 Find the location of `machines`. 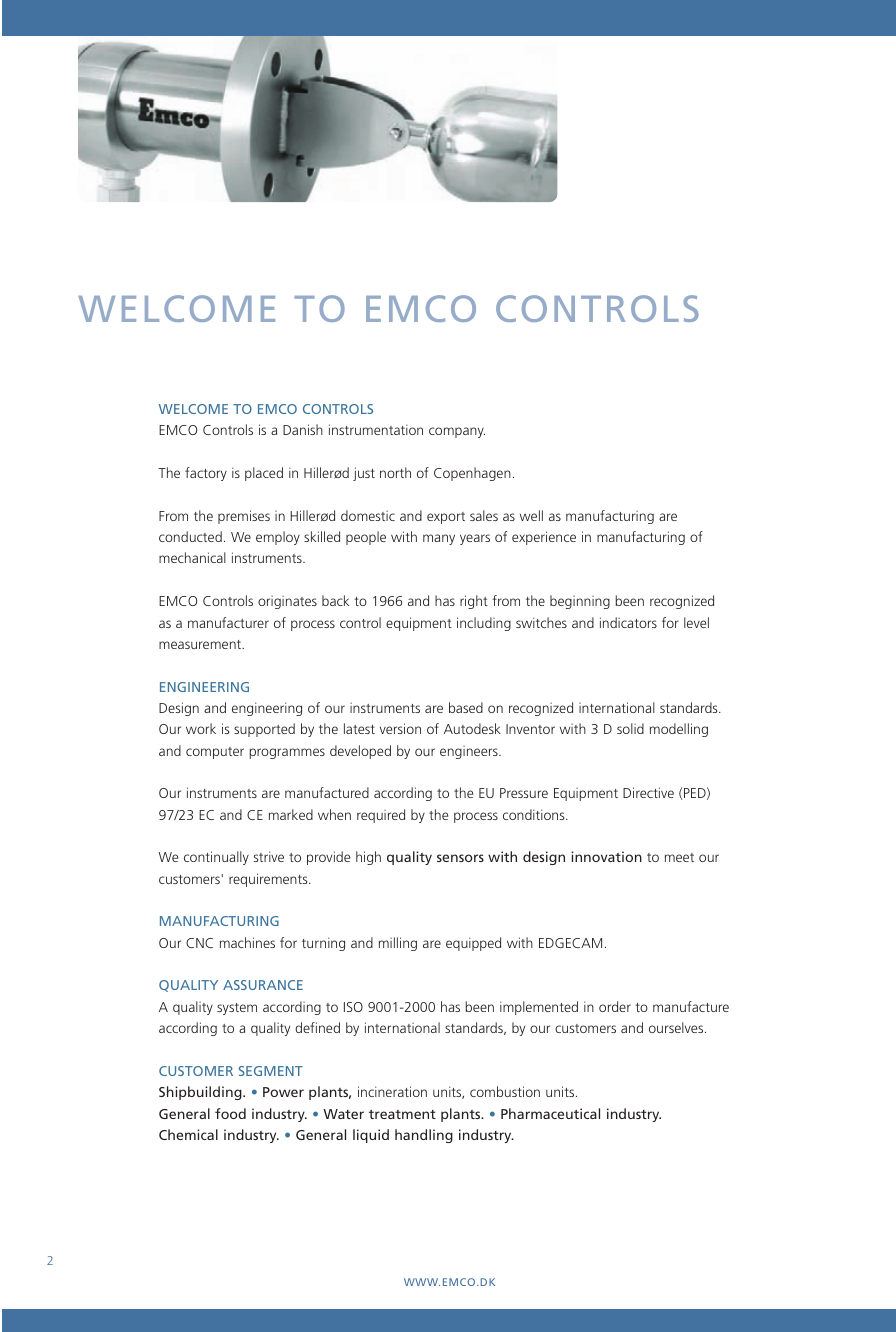

machines is located at coordinates (247, 942).
